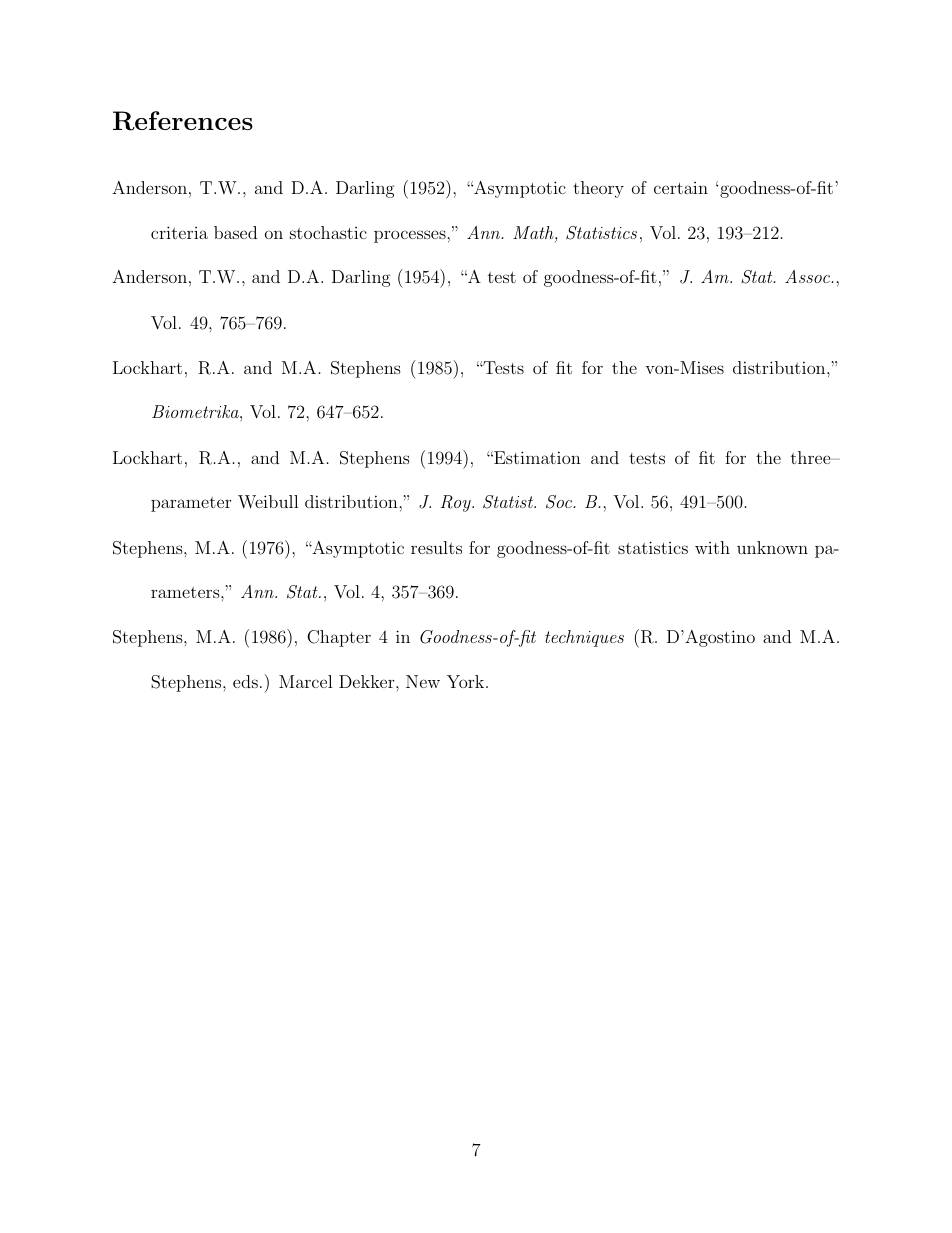 This page has height=1233, width=952. What do you see at coordinates (584, 638) in the page?
I see `techniques` at bounding box center [584, 638].
